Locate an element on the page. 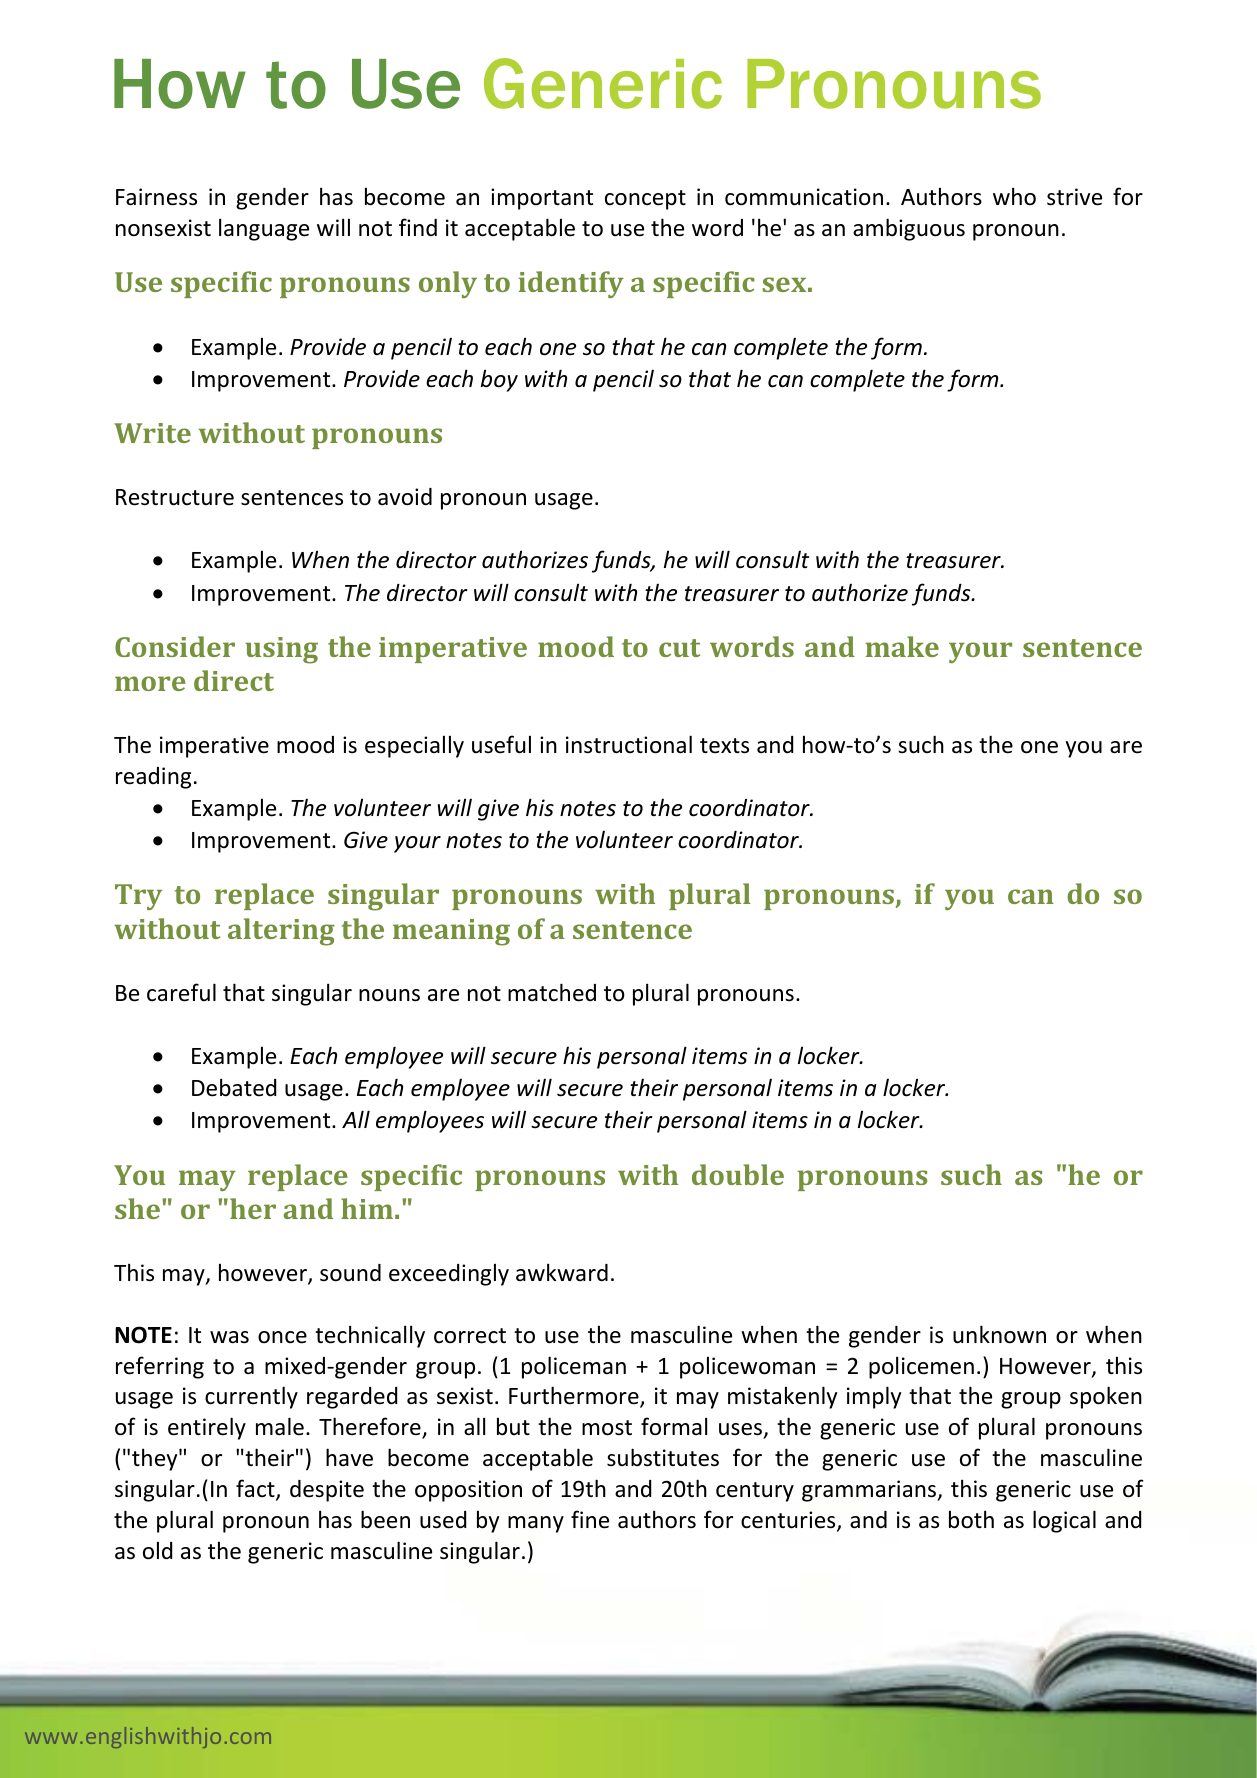 This page has height=1778, width=1257. fact is located at coordinates (256, 1489).
